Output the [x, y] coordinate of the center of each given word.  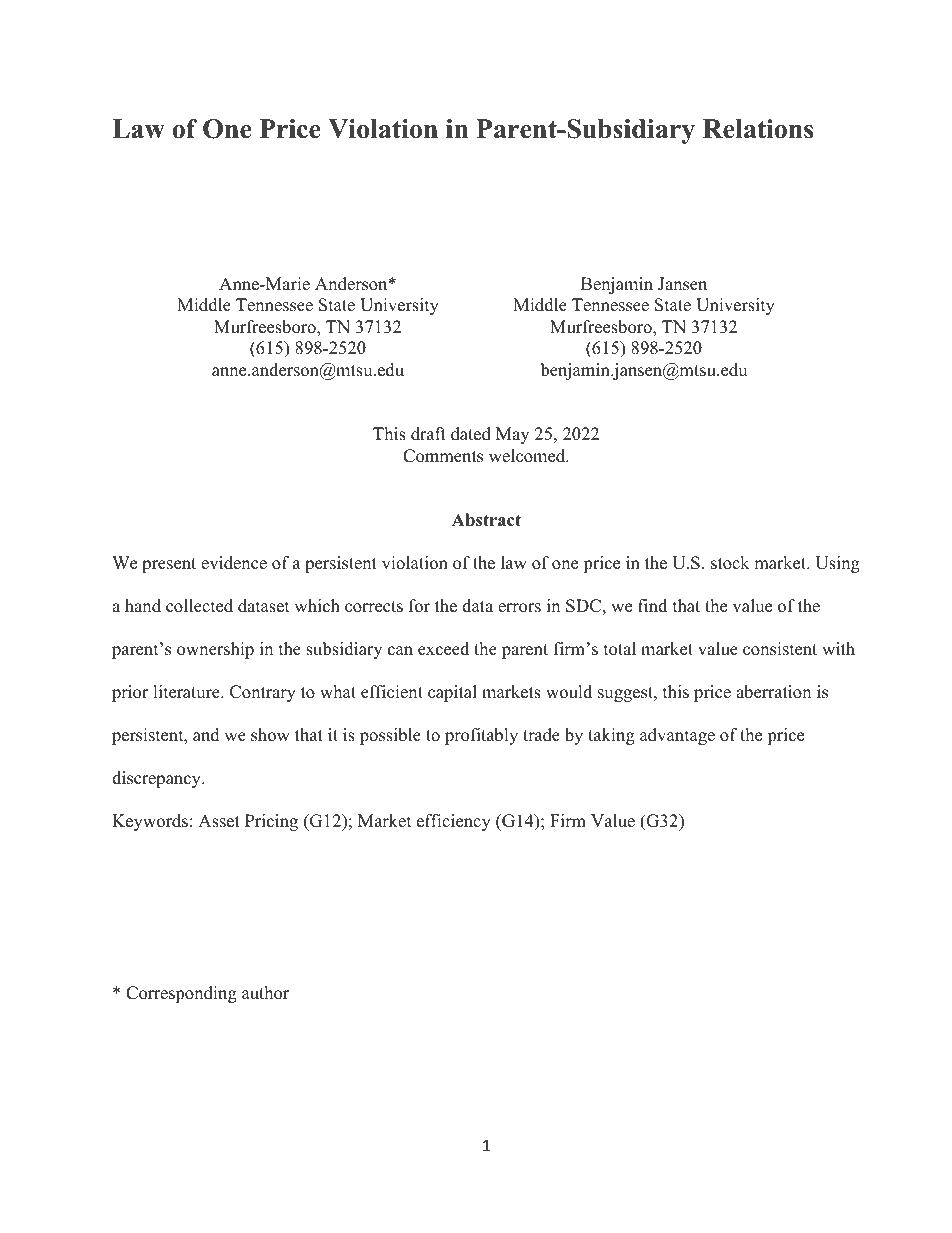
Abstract [486, 520]
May [512, 435]
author [265, 993]
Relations [758, 129]
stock [730, 563]
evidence [234, 563]
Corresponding [181, 994]
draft [428, 434]
